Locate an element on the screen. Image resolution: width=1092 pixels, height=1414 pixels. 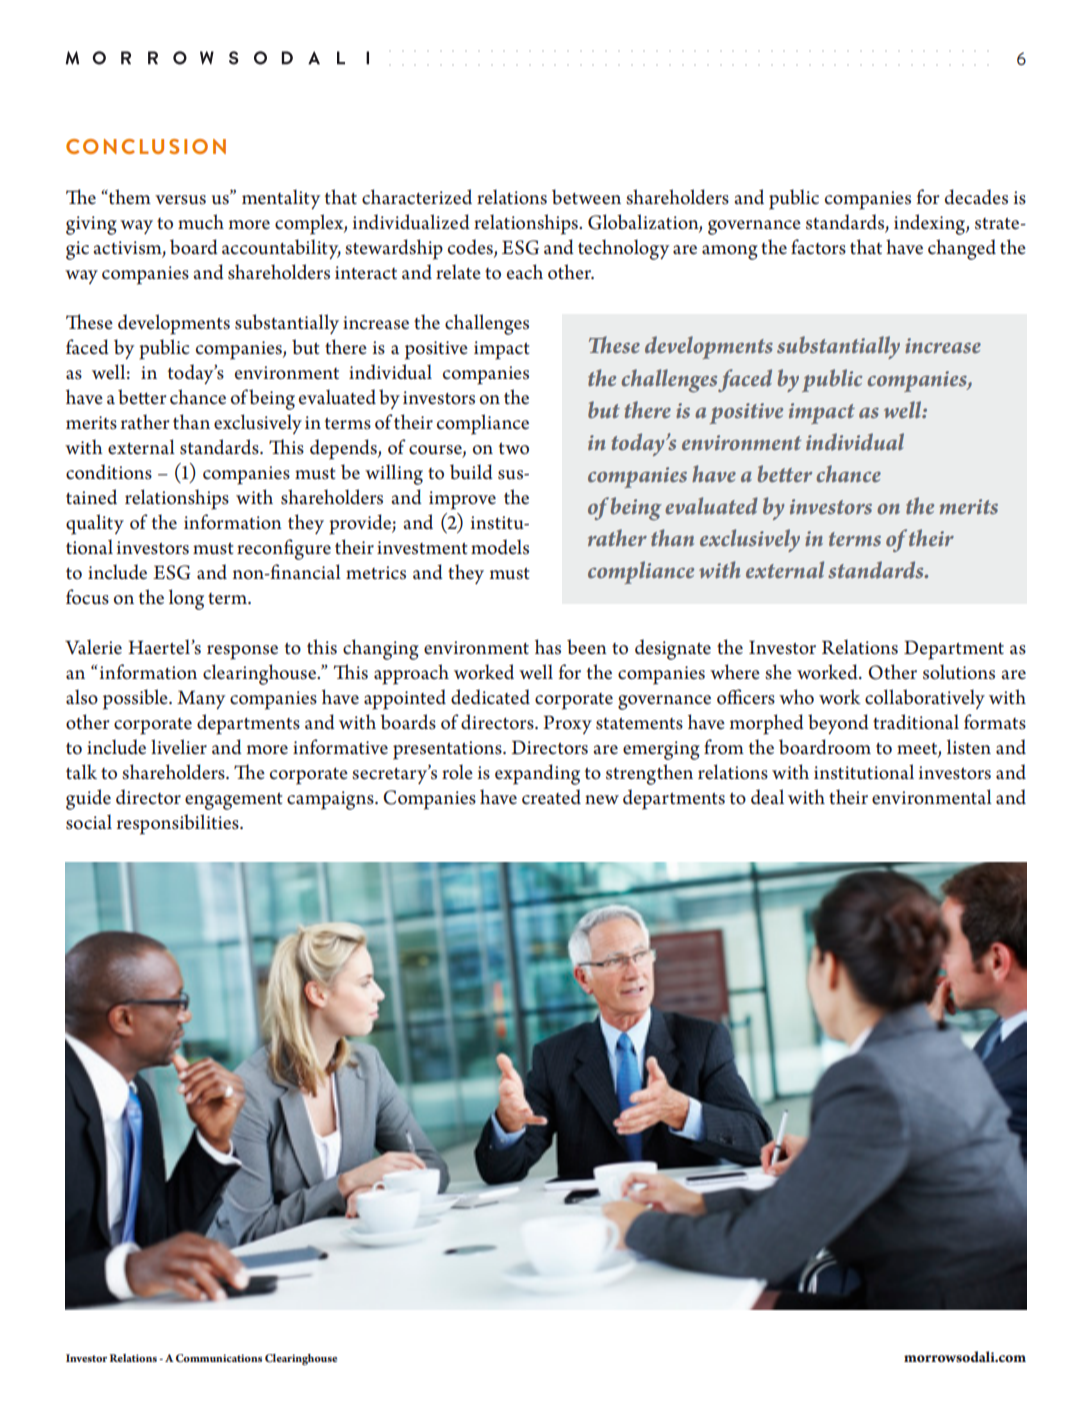
much is located at coordinates (201, 222).
